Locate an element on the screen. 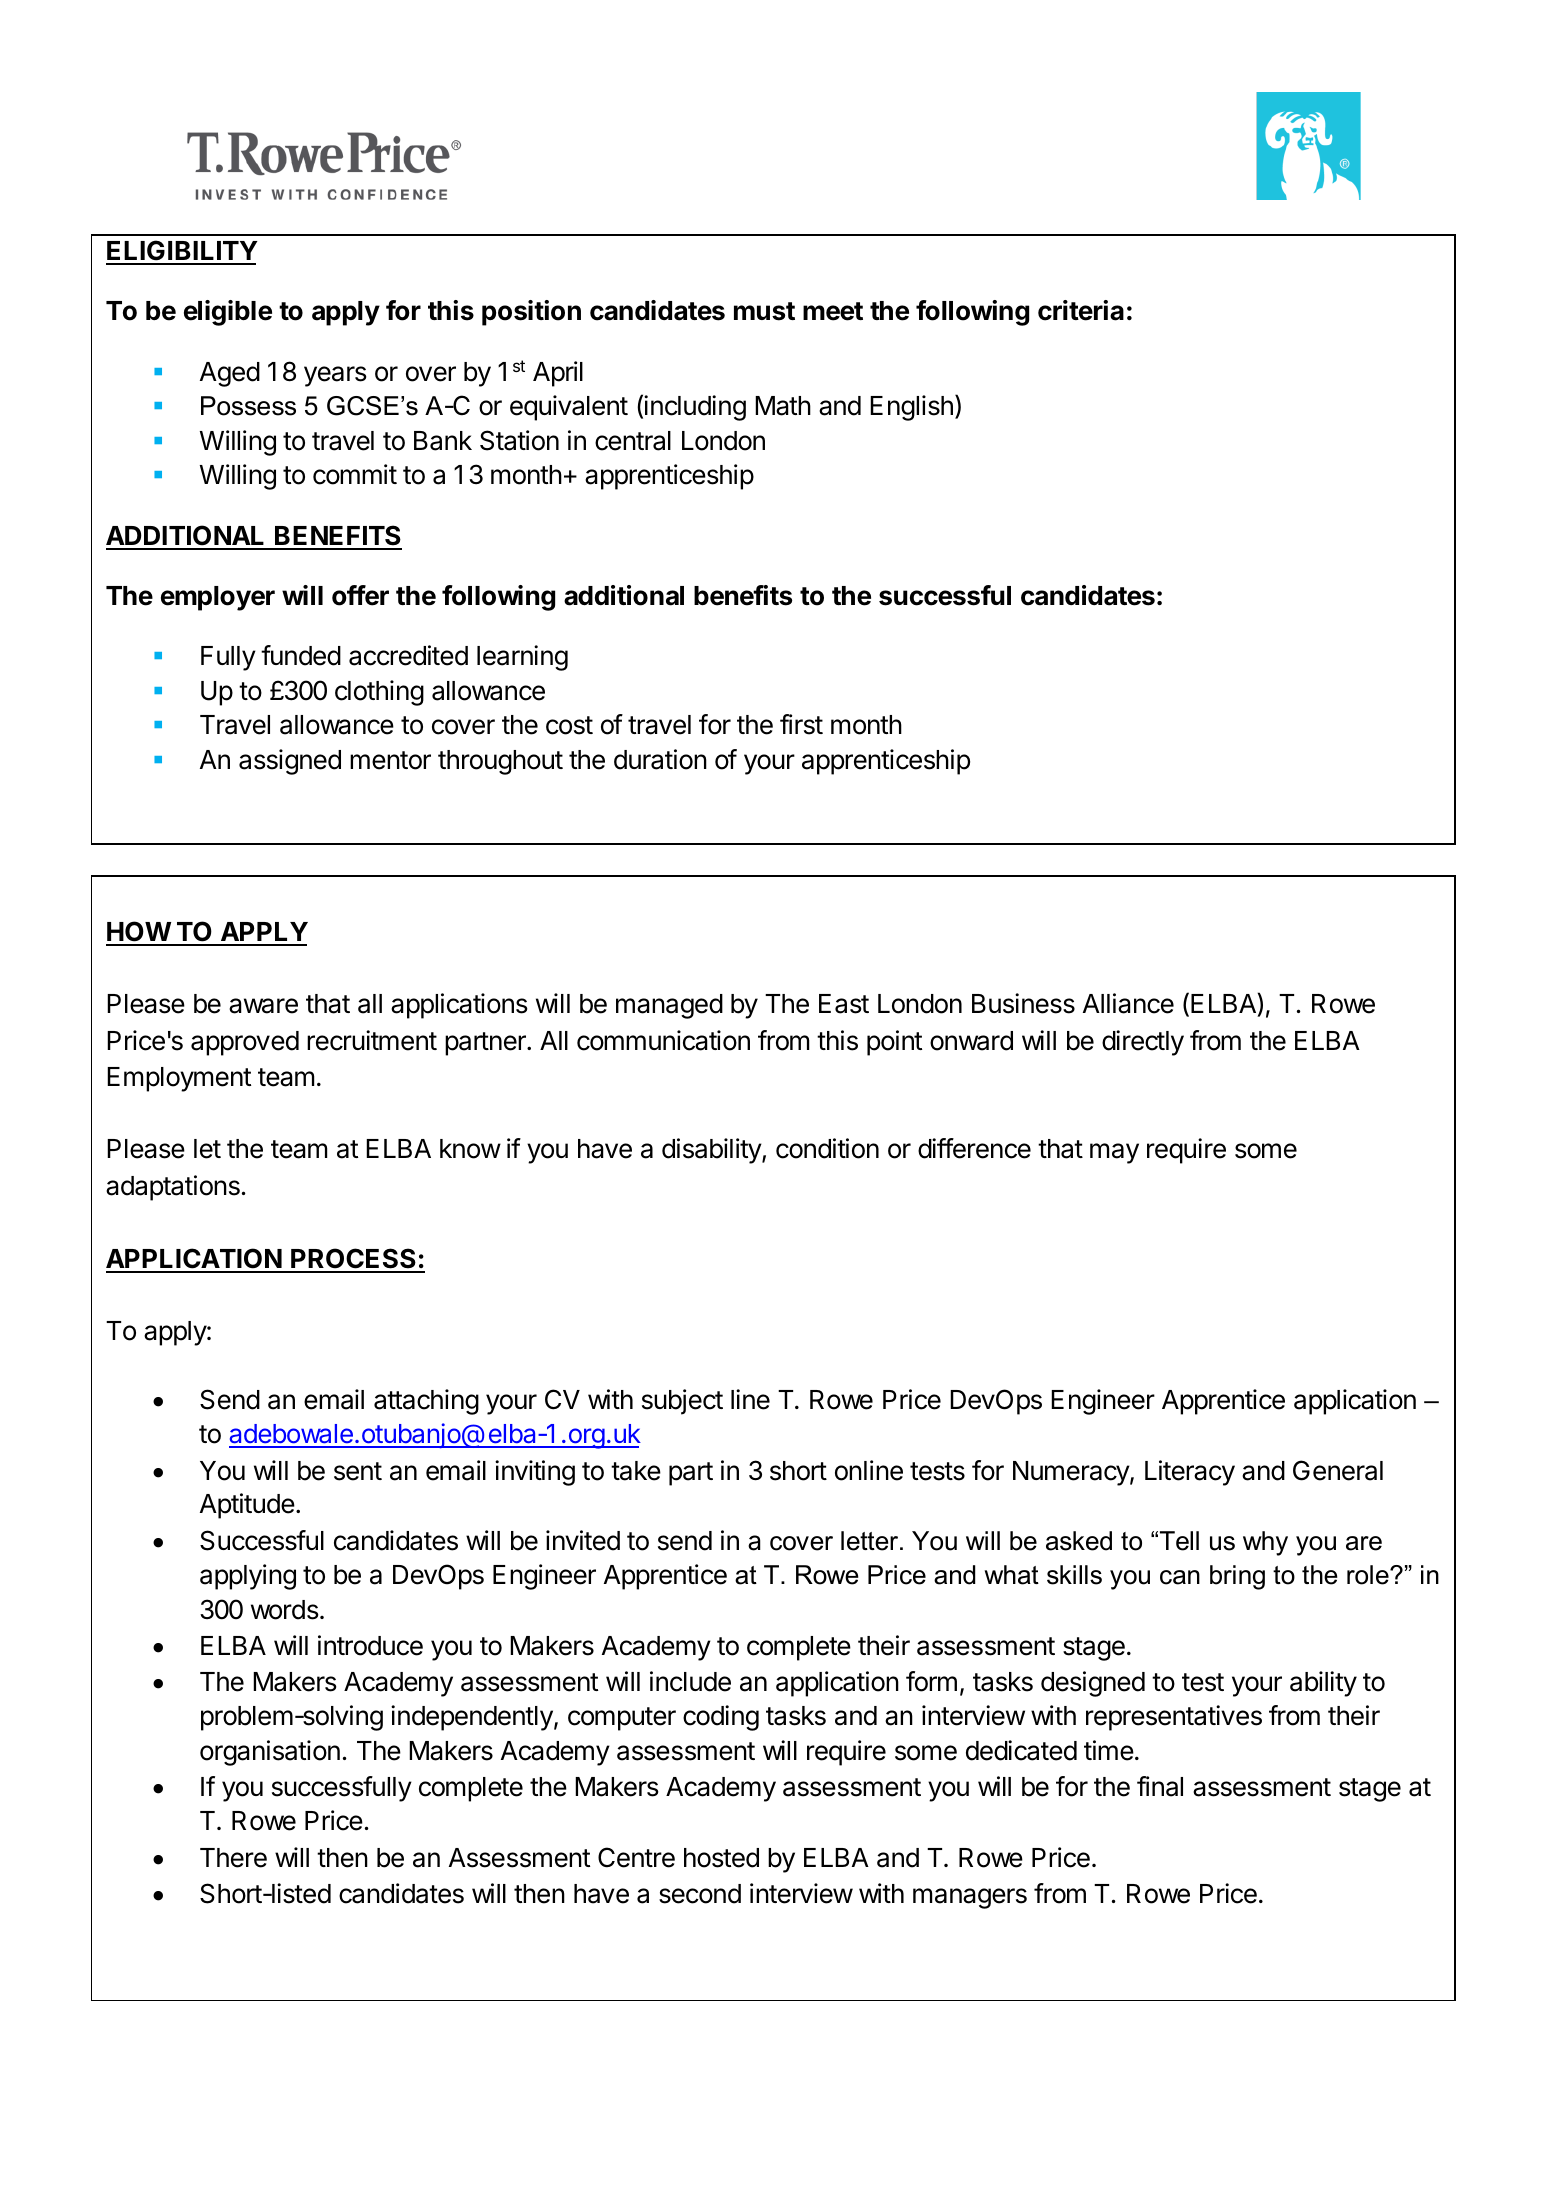 Image resolution: width=1548 pixels, height=2190 pixels. years is located at coordinates (335, 376).
